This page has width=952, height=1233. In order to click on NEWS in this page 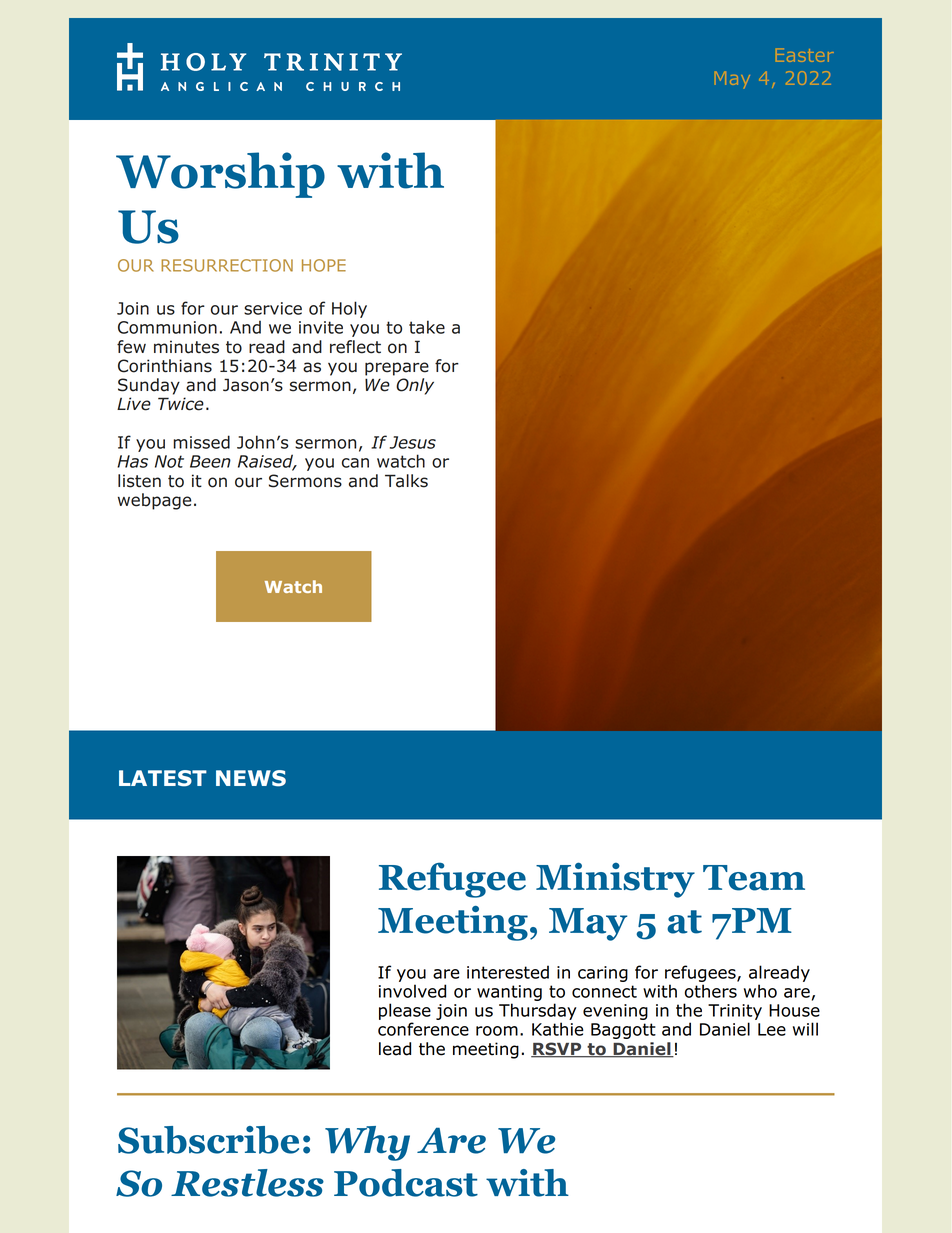, I will do `click(251, 778)`.
